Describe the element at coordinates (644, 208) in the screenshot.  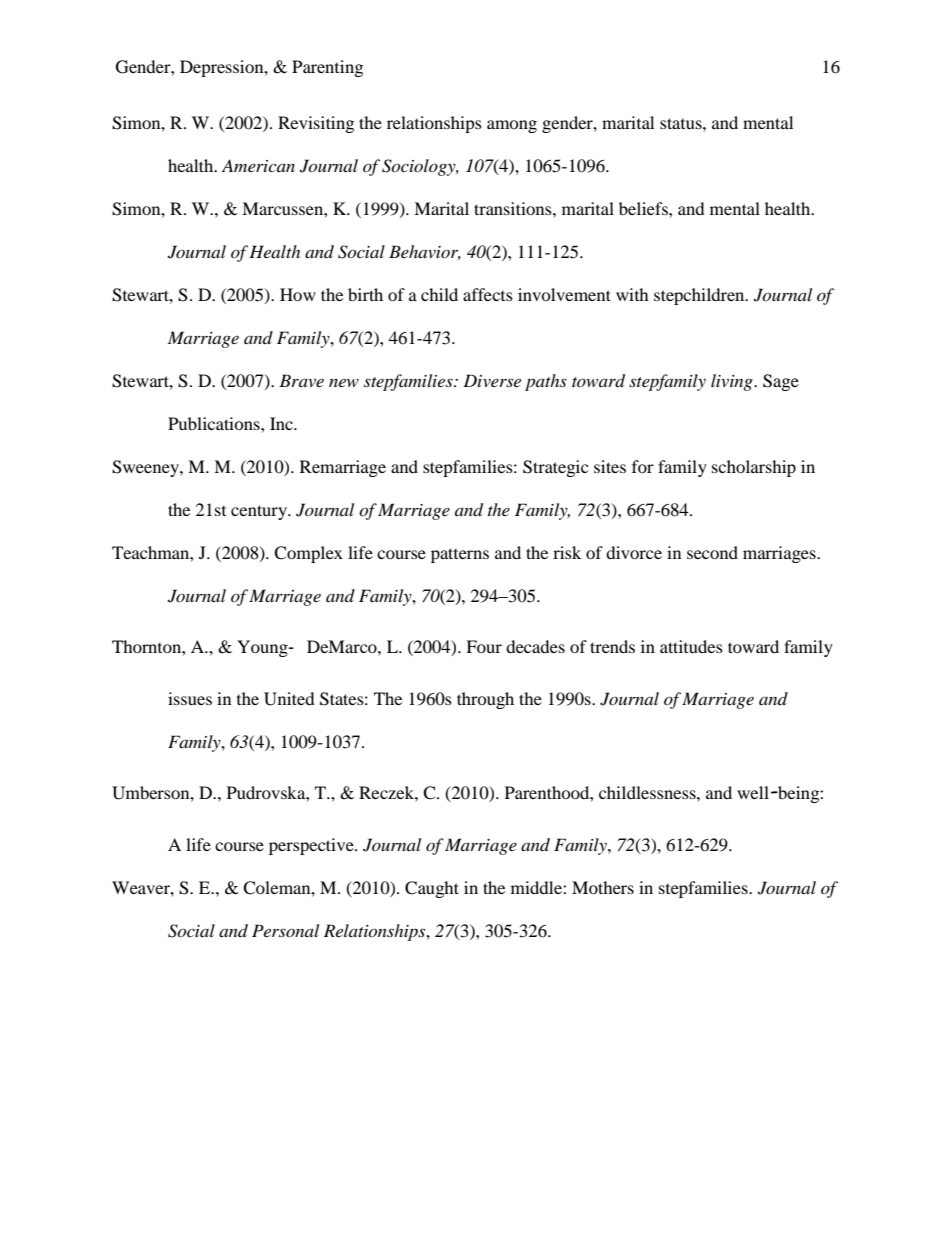
I see `beliefs` at that location.
